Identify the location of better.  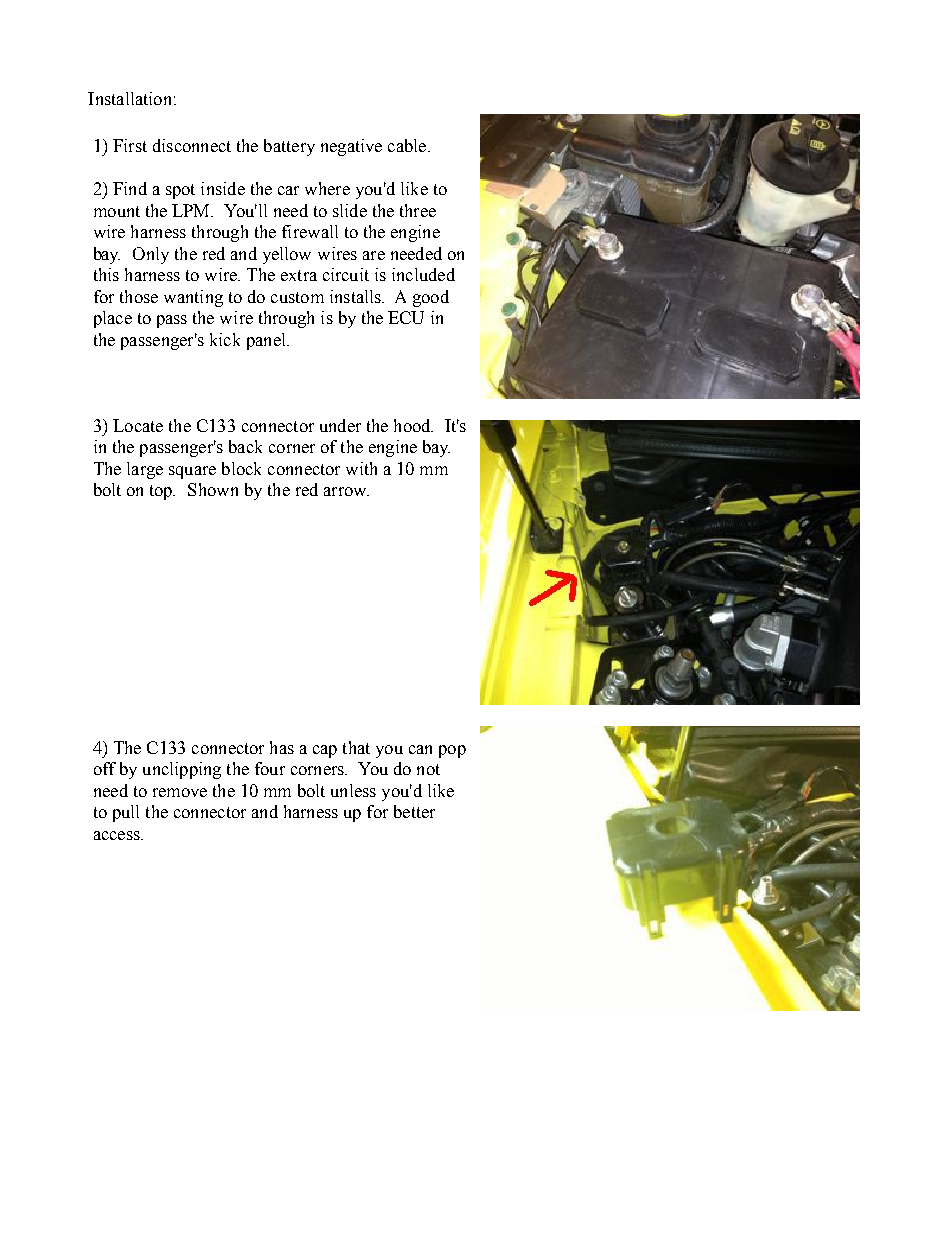
(414, 811).
